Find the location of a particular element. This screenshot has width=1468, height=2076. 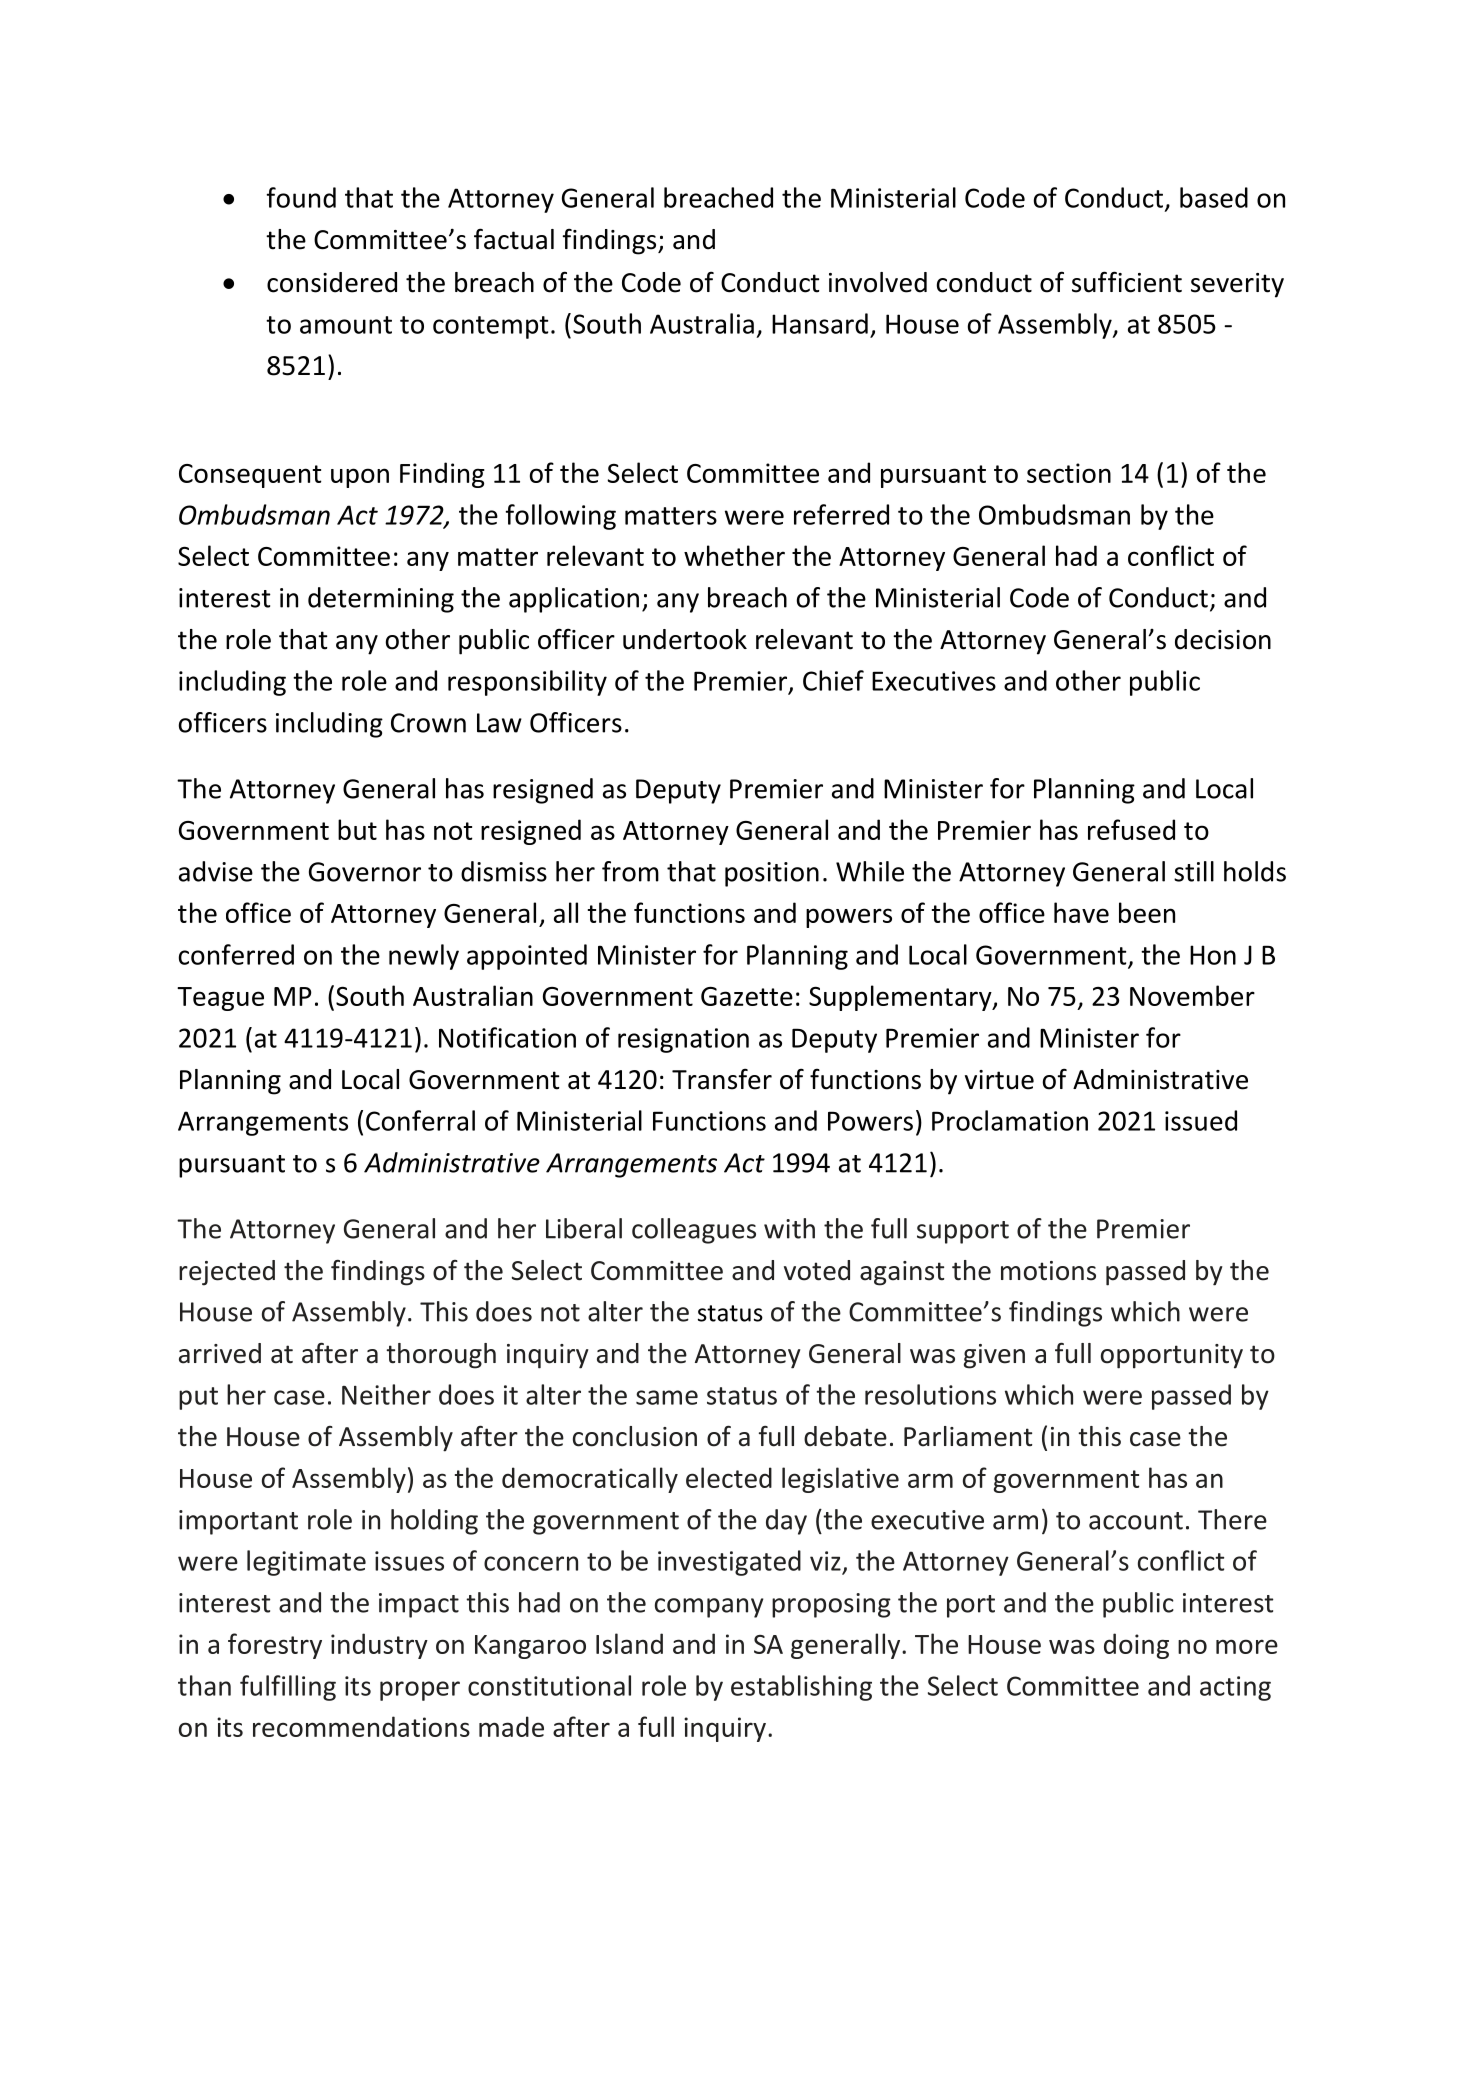

Hansard is located at coordinates (820, 323).
